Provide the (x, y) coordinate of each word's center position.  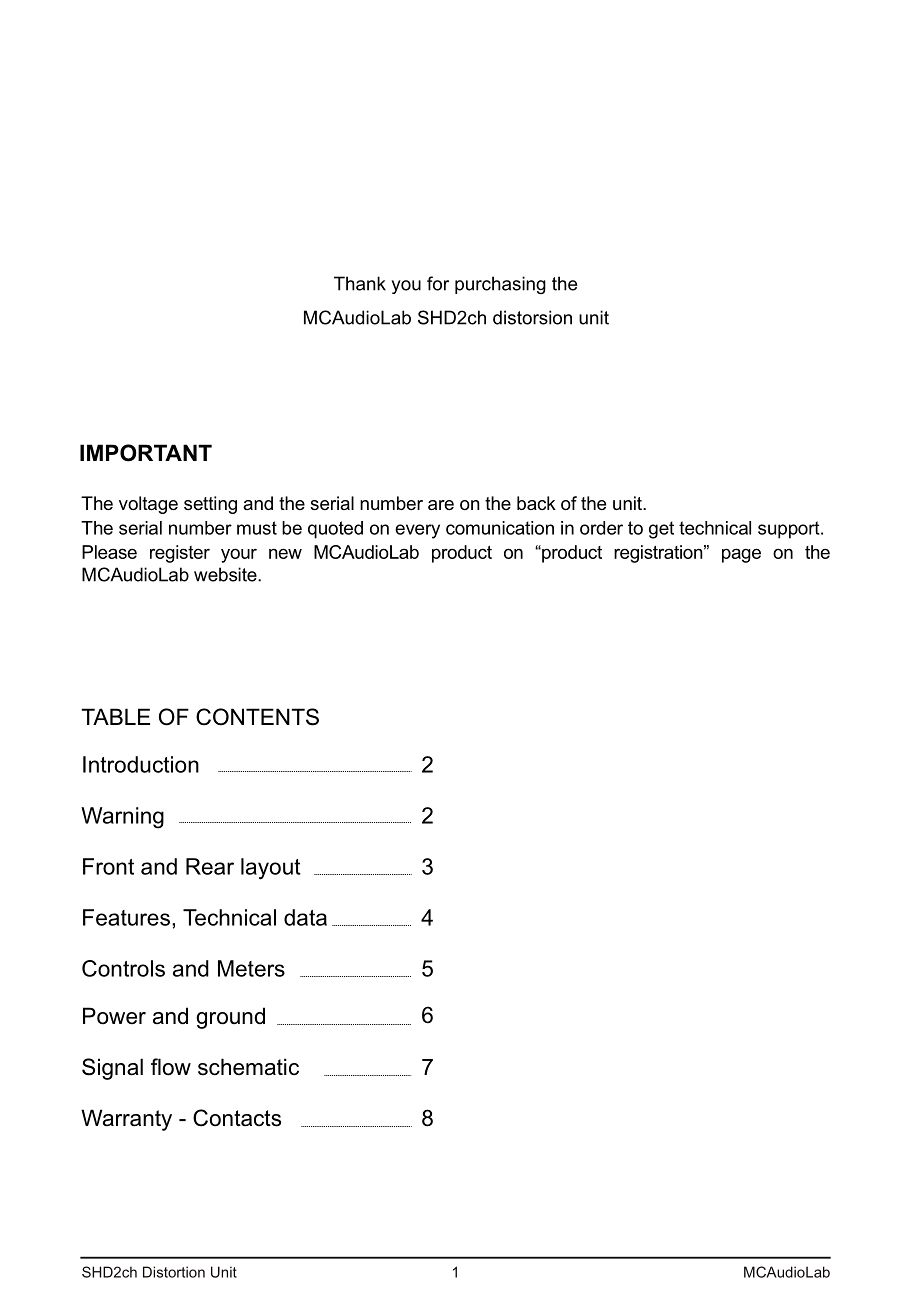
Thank (360, 283)
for (438, 283)
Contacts (237, 1118)
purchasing (500, 285)
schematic (248, 1067)
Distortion (174, 1272)
